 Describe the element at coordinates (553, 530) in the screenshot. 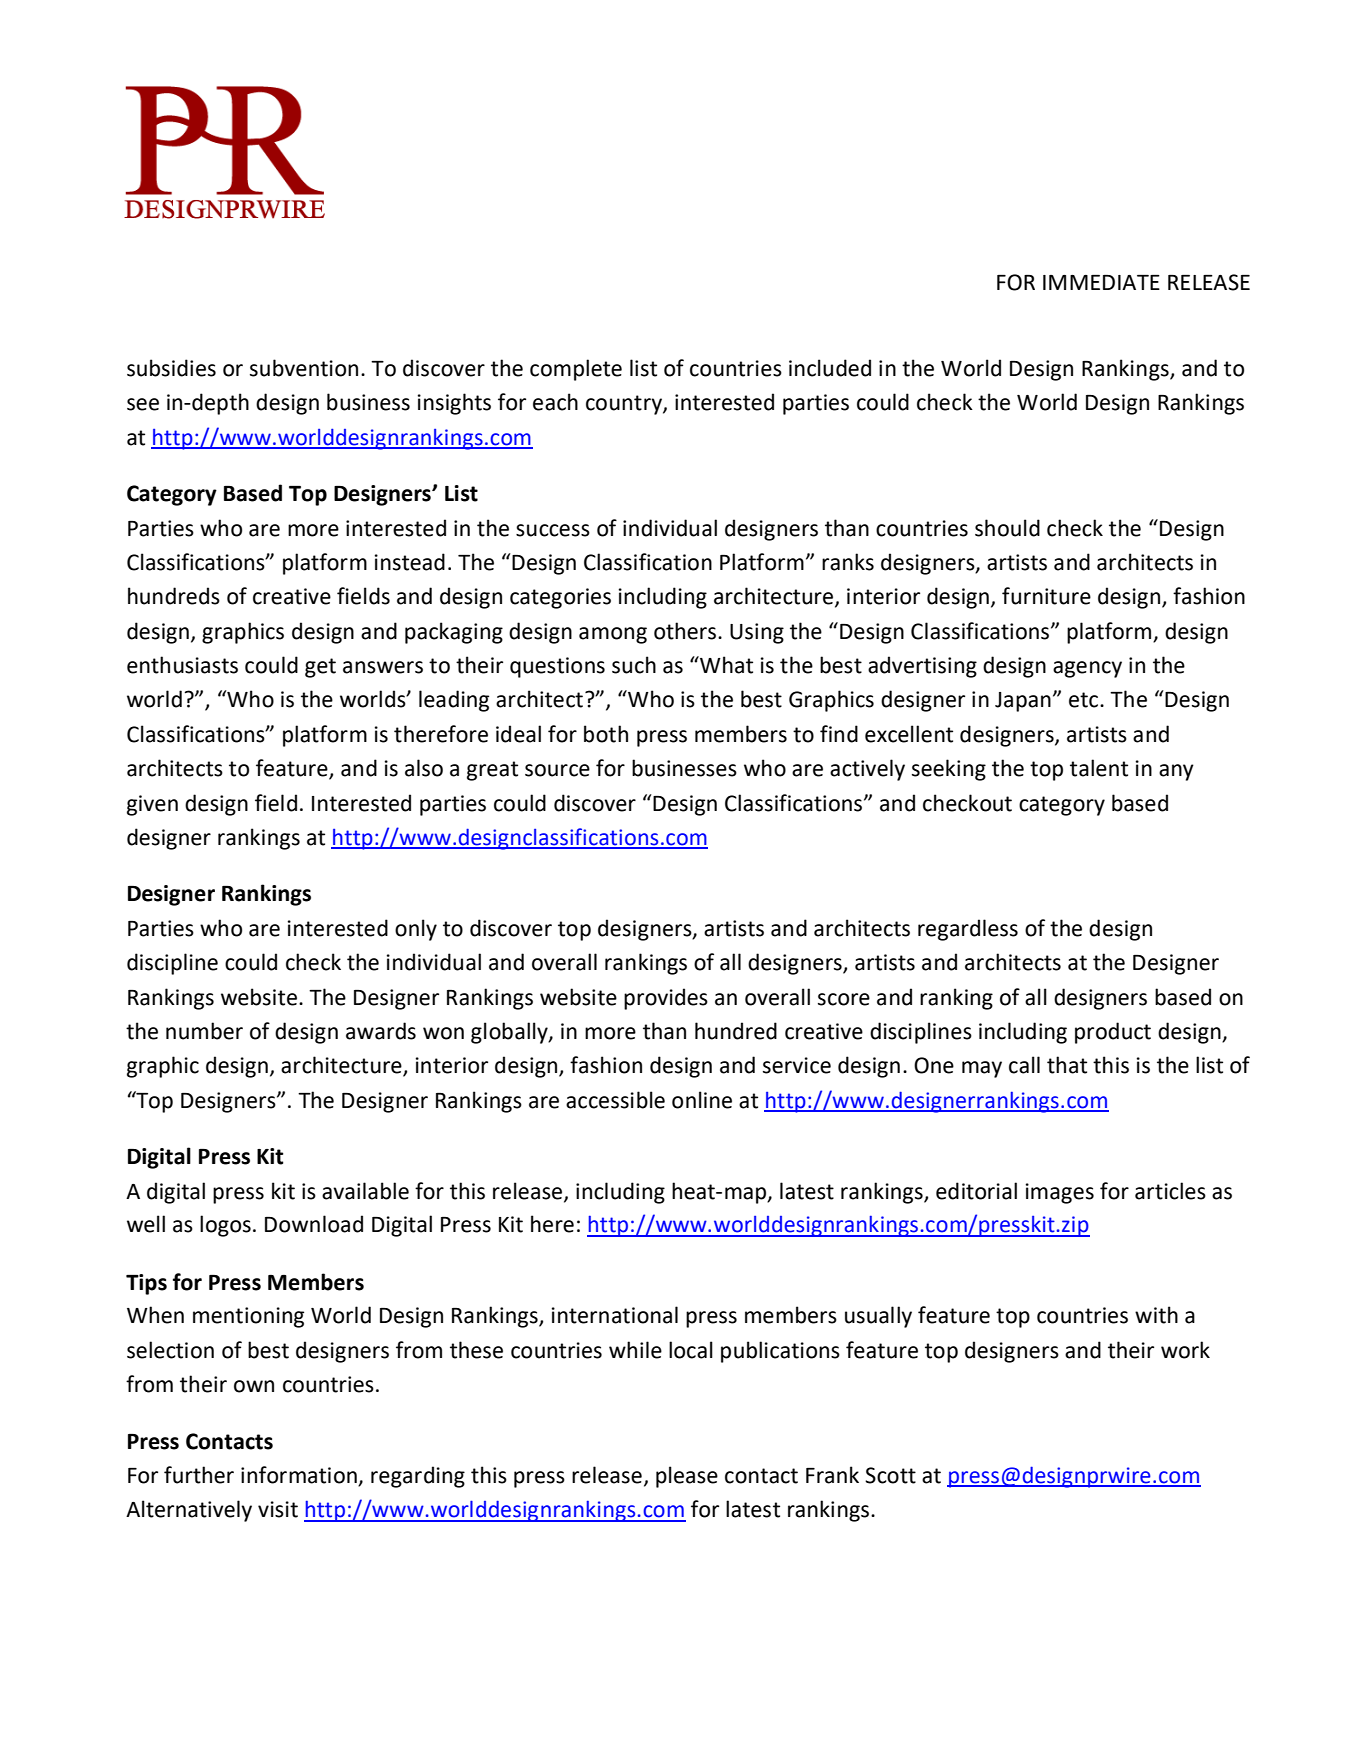

I see `success` at that location.
